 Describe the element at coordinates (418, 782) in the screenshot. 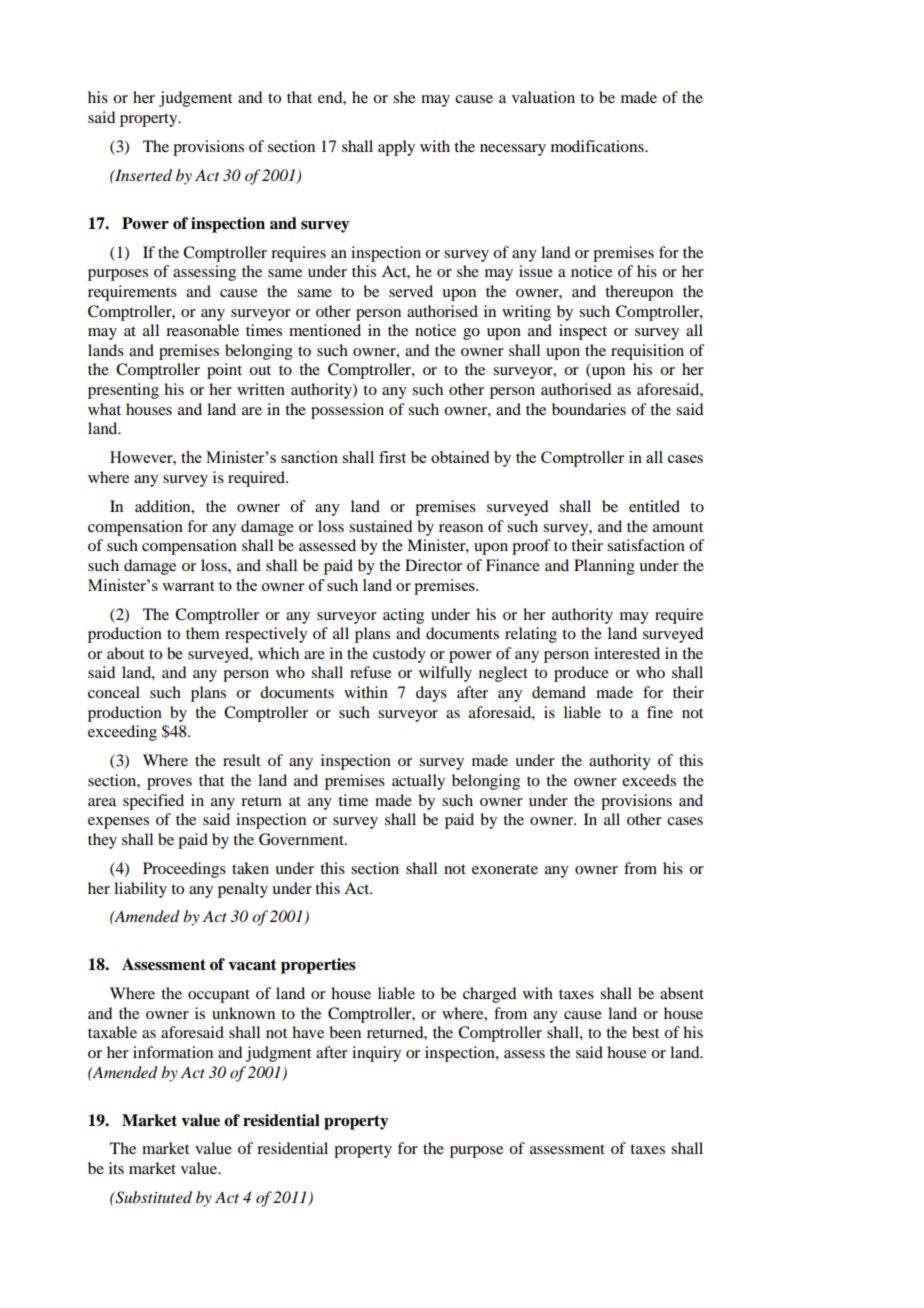

I see `actually` at that location.
